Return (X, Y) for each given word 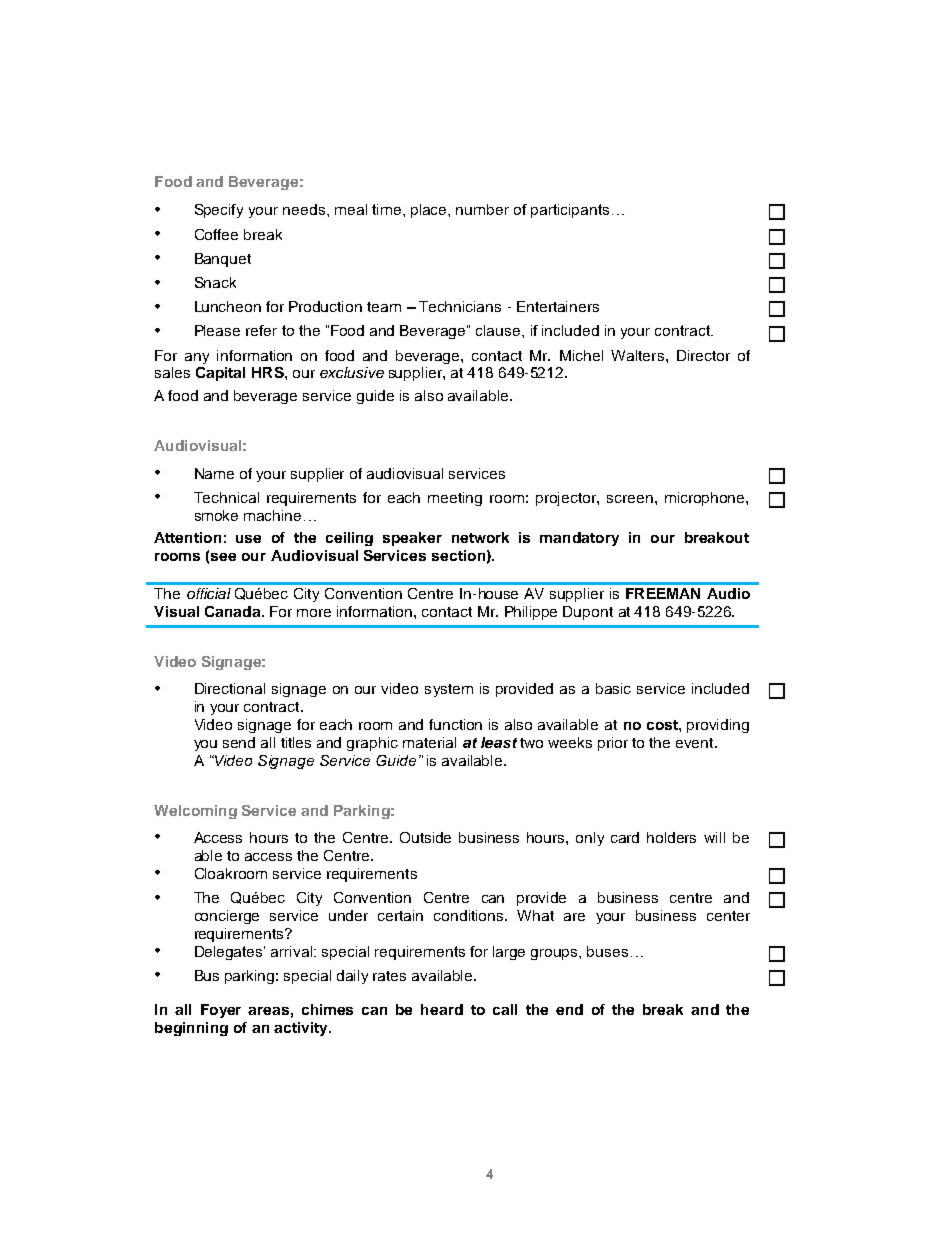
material (429, 742)
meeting (455, 499)
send (239, 742)
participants (570, 211)
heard (442, 1009)
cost (663, 725)
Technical (226, 497)
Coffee (216, 234)
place (430, 211)
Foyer (221, 1011)
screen (630, 499)
